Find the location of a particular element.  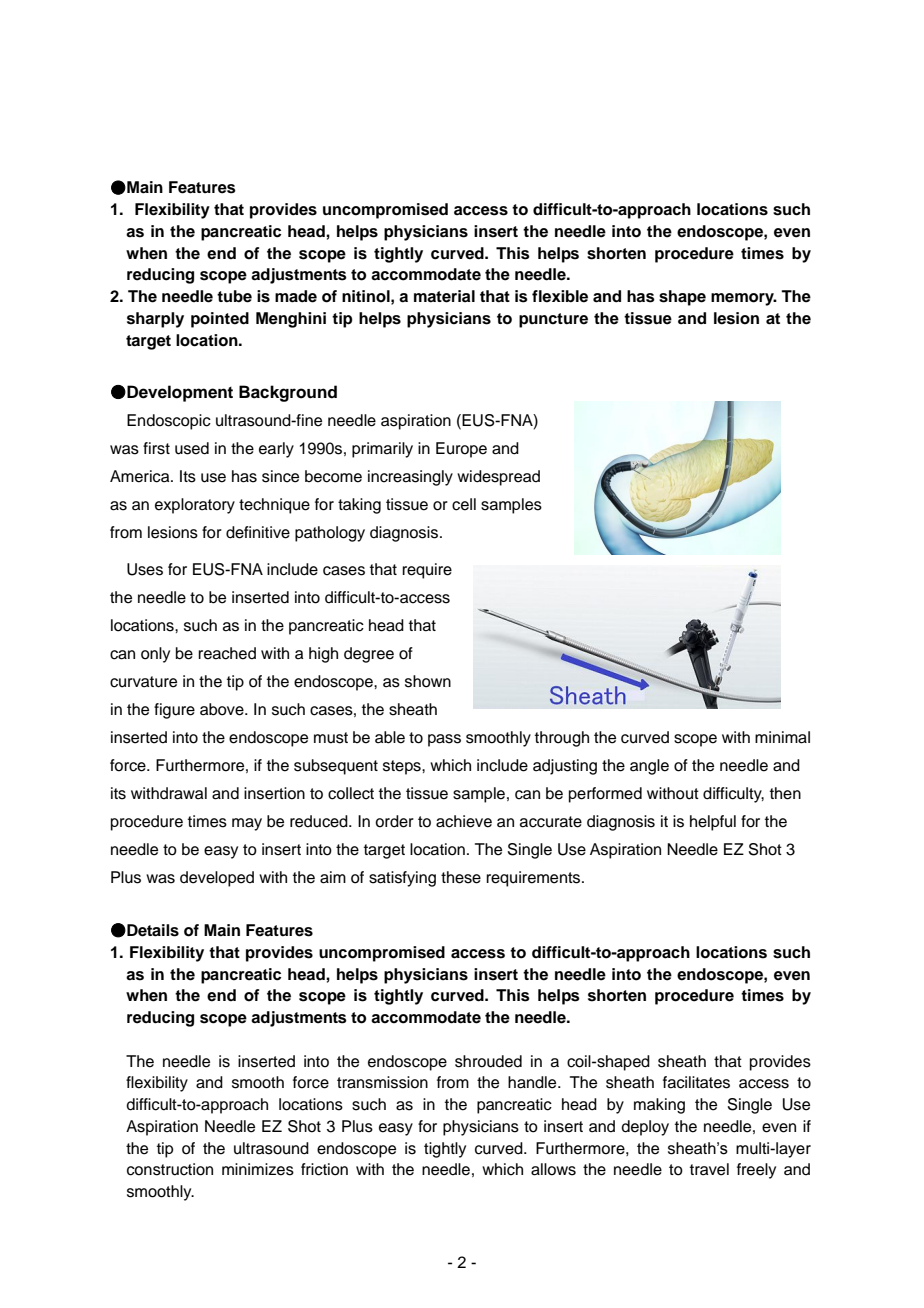

material is located at coordinates (444, 296).
